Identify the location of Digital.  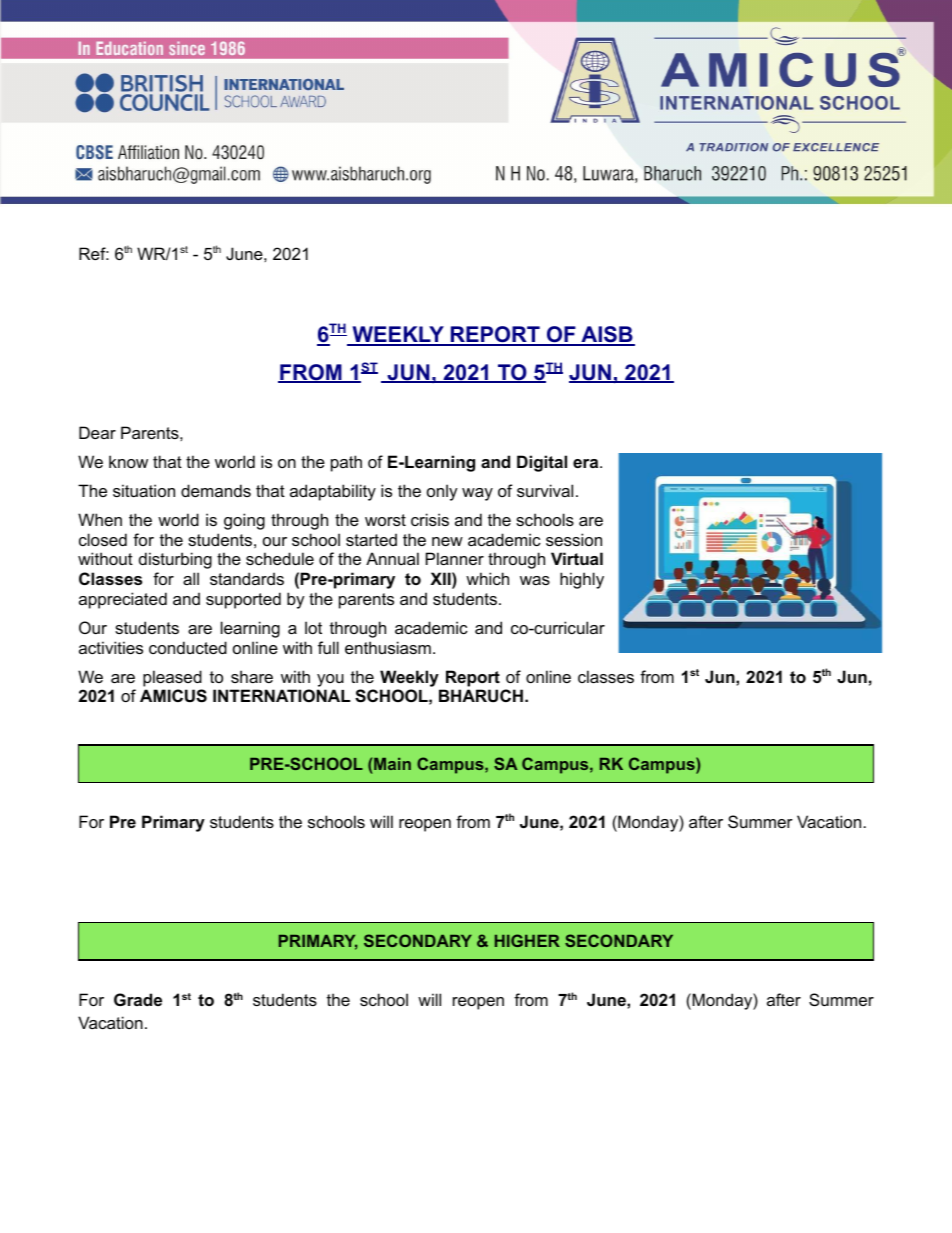
(542, 463).
